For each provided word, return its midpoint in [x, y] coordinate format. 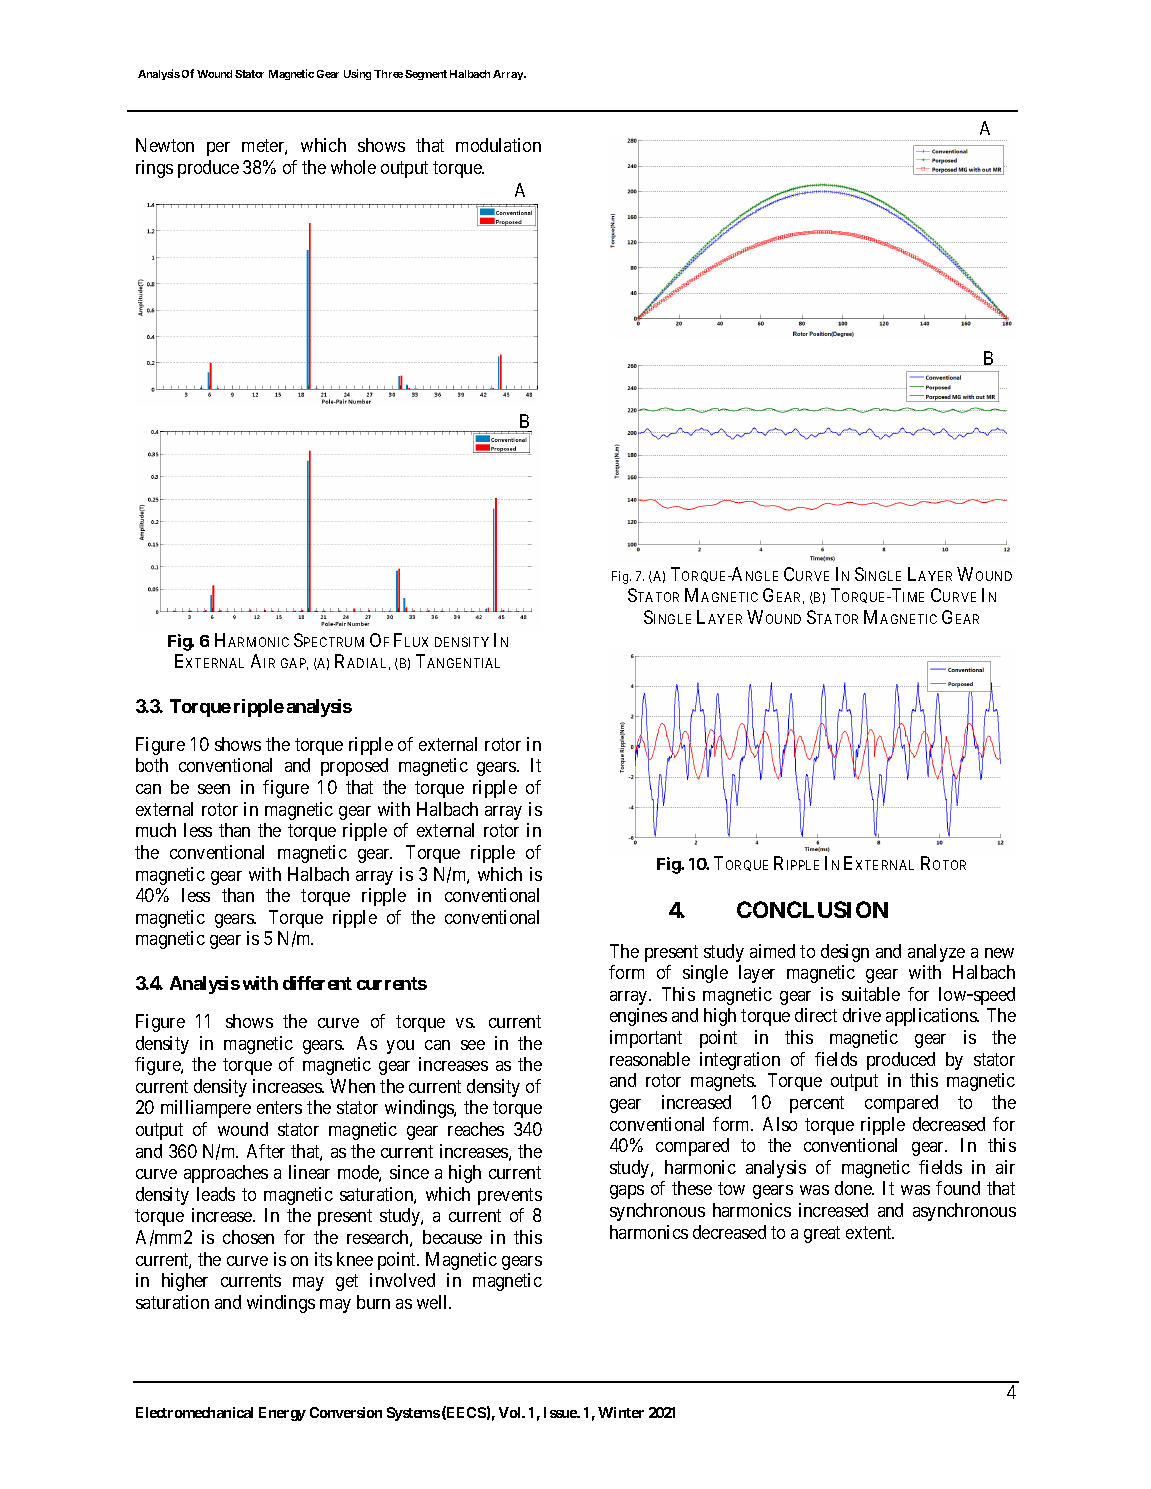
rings [154, 169]
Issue [561, 1412]
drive [862, 1015]
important [646, 1039]
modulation [498, 145]
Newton [165, 145]
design [845, 953]
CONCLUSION [812, 909]
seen [214, 789]
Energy [282, 1414]
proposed [354, 767]
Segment [426, 75]
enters [279, 1108]
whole [353, 167]
